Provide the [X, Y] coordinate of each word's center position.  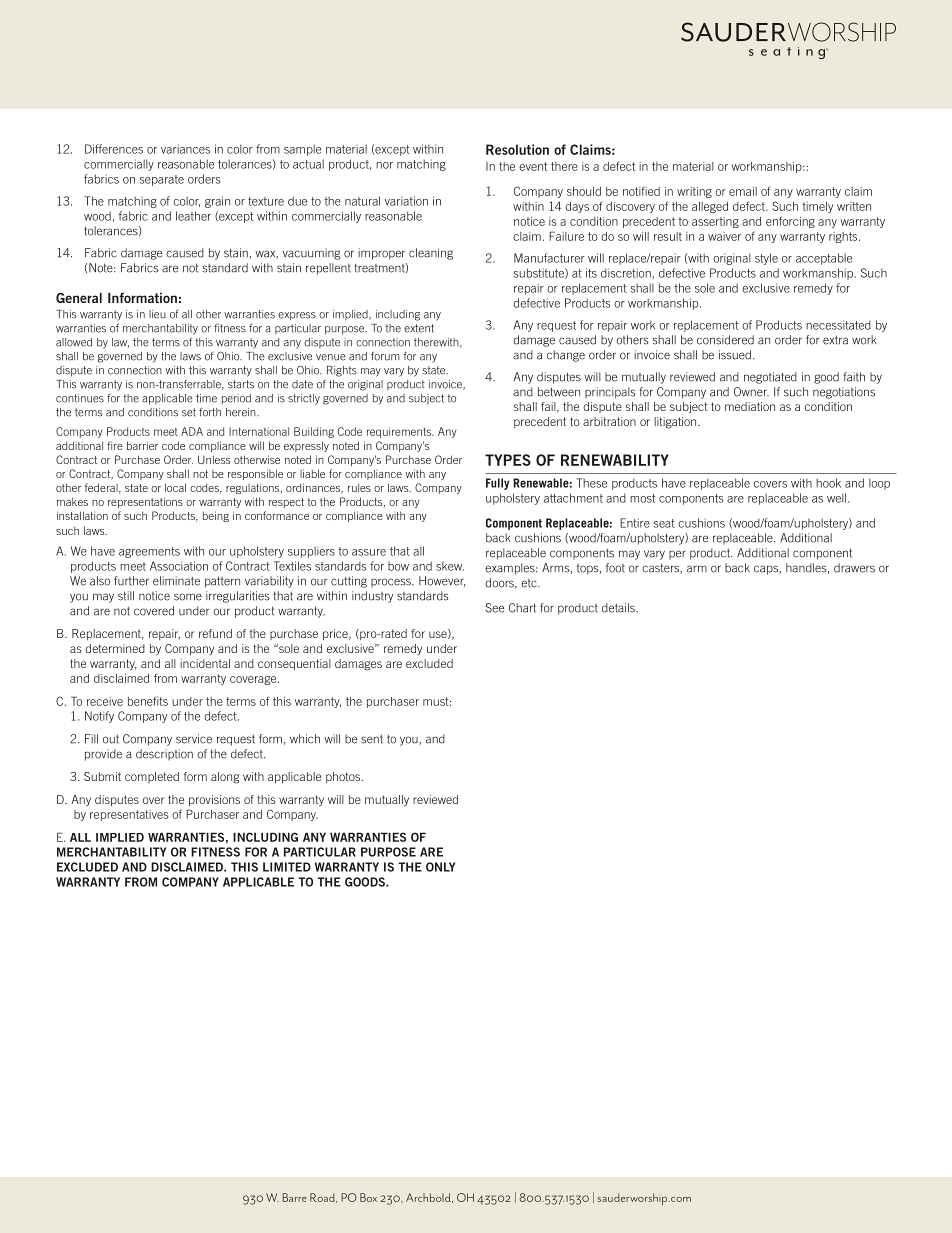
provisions [214, 801]
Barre [294, 1197]
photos [344, 777]
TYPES [508, 460]
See [495, 608]
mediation [750, 406]
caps [767, 570]
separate [162, 180]
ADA [192, 431]
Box [368, 1197]
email [743, 191]
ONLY [440, 867]
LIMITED [287, 867]
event [533, 166]
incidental [205, 663]
